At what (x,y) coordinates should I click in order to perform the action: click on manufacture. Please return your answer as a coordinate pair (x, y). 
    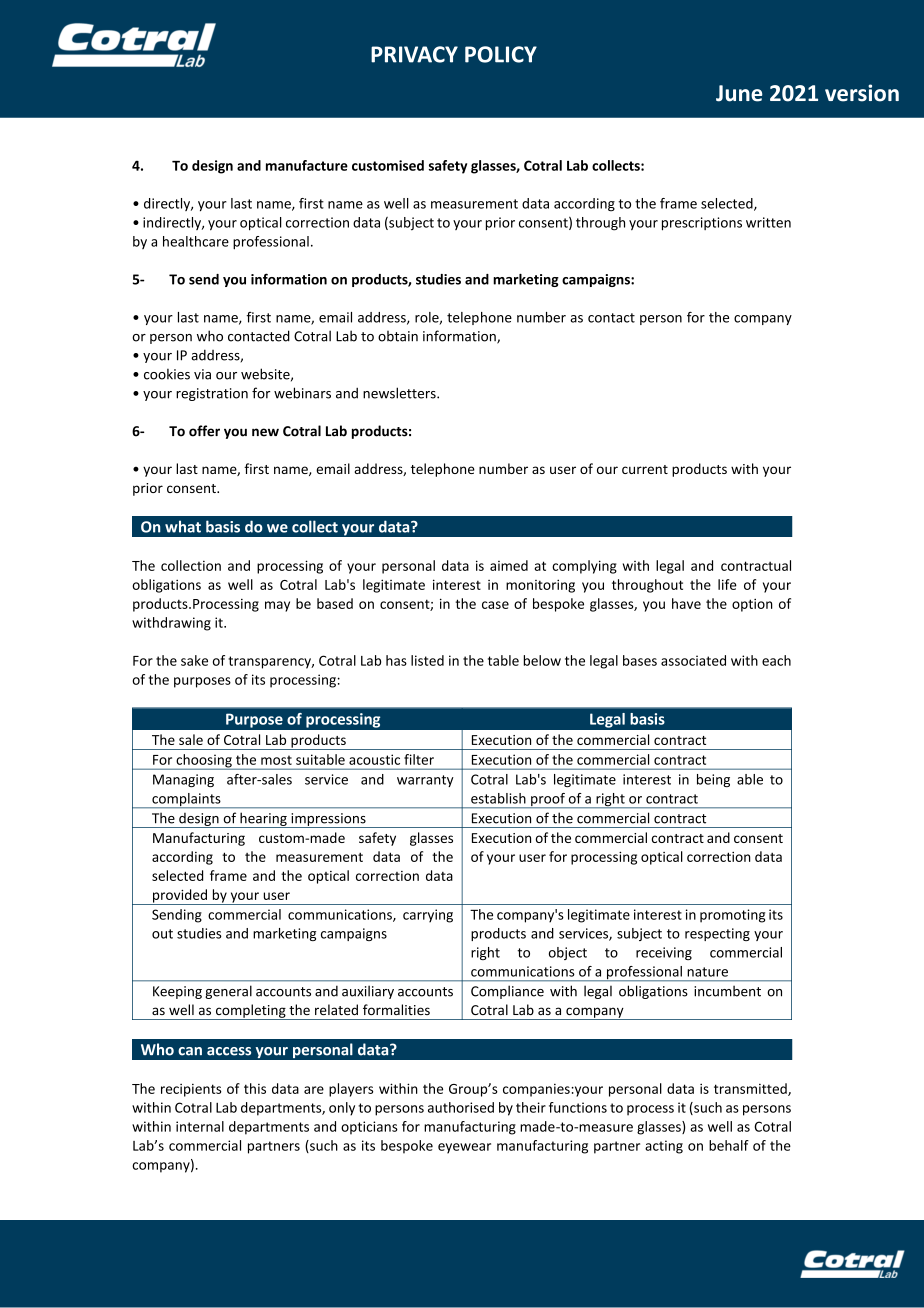
    Looking at the image, I should click on (307, 165).
